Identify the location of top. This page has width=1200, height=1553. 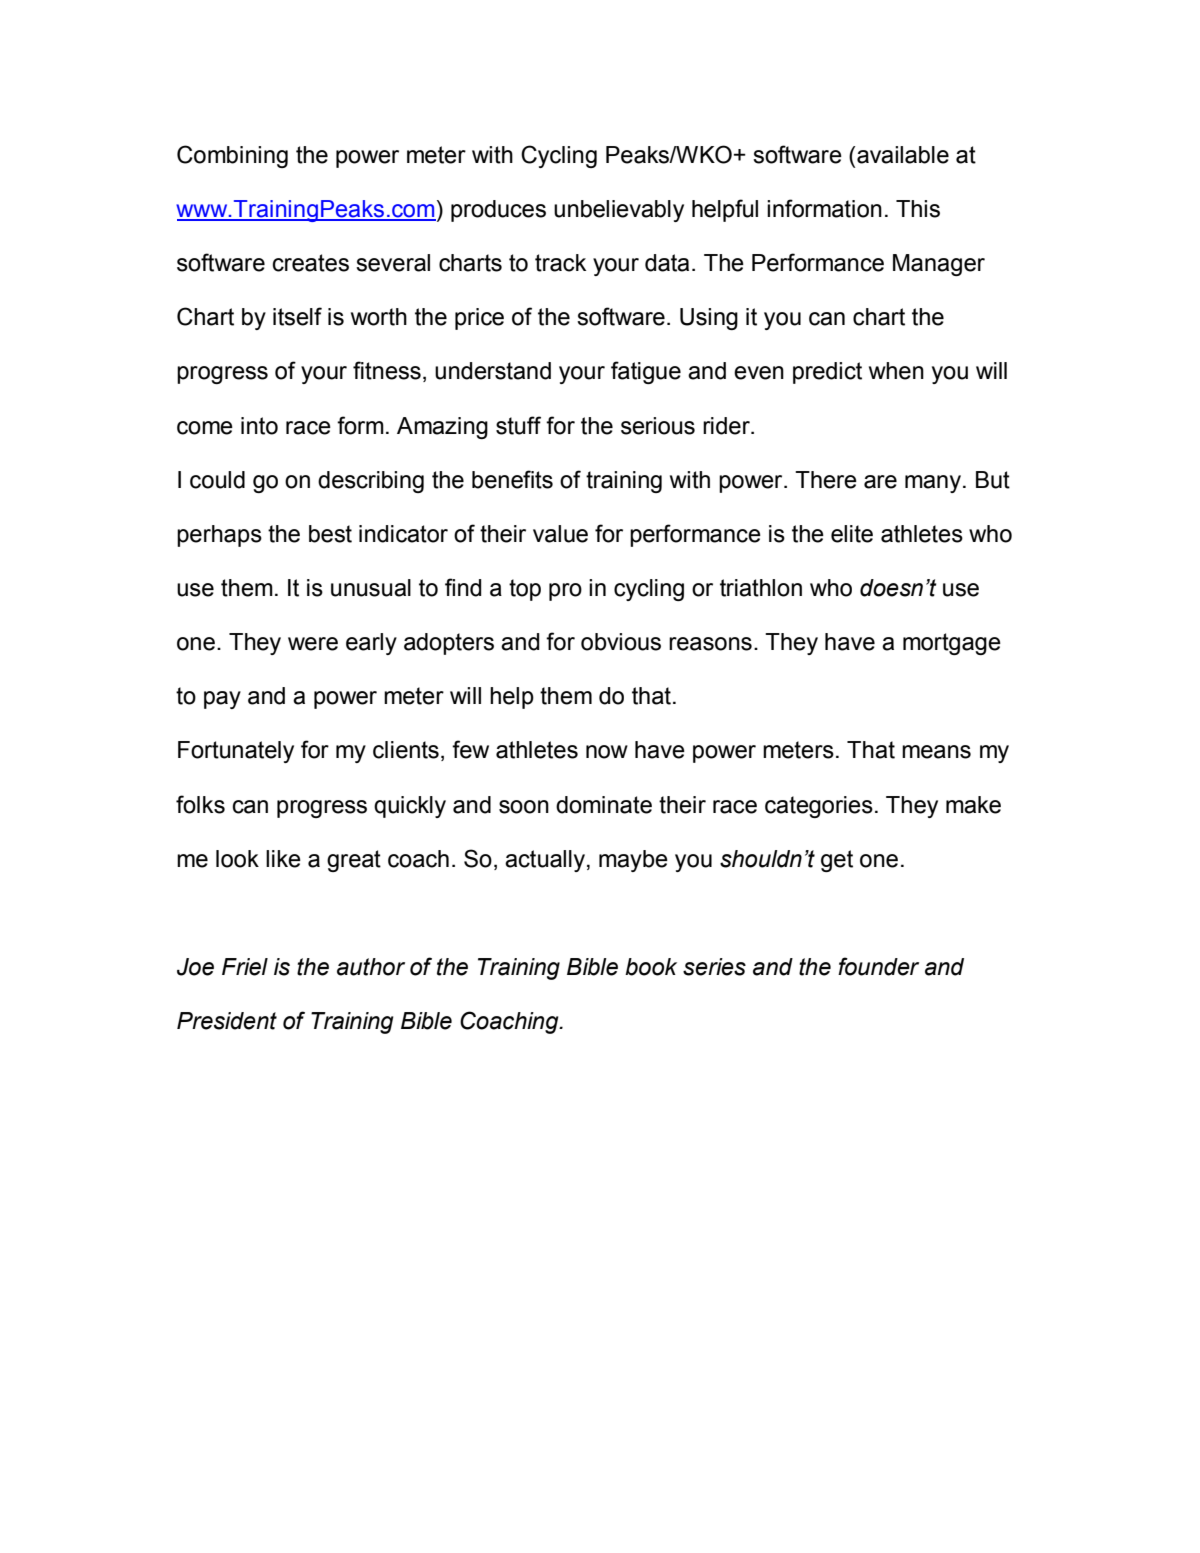
(525, 590).
